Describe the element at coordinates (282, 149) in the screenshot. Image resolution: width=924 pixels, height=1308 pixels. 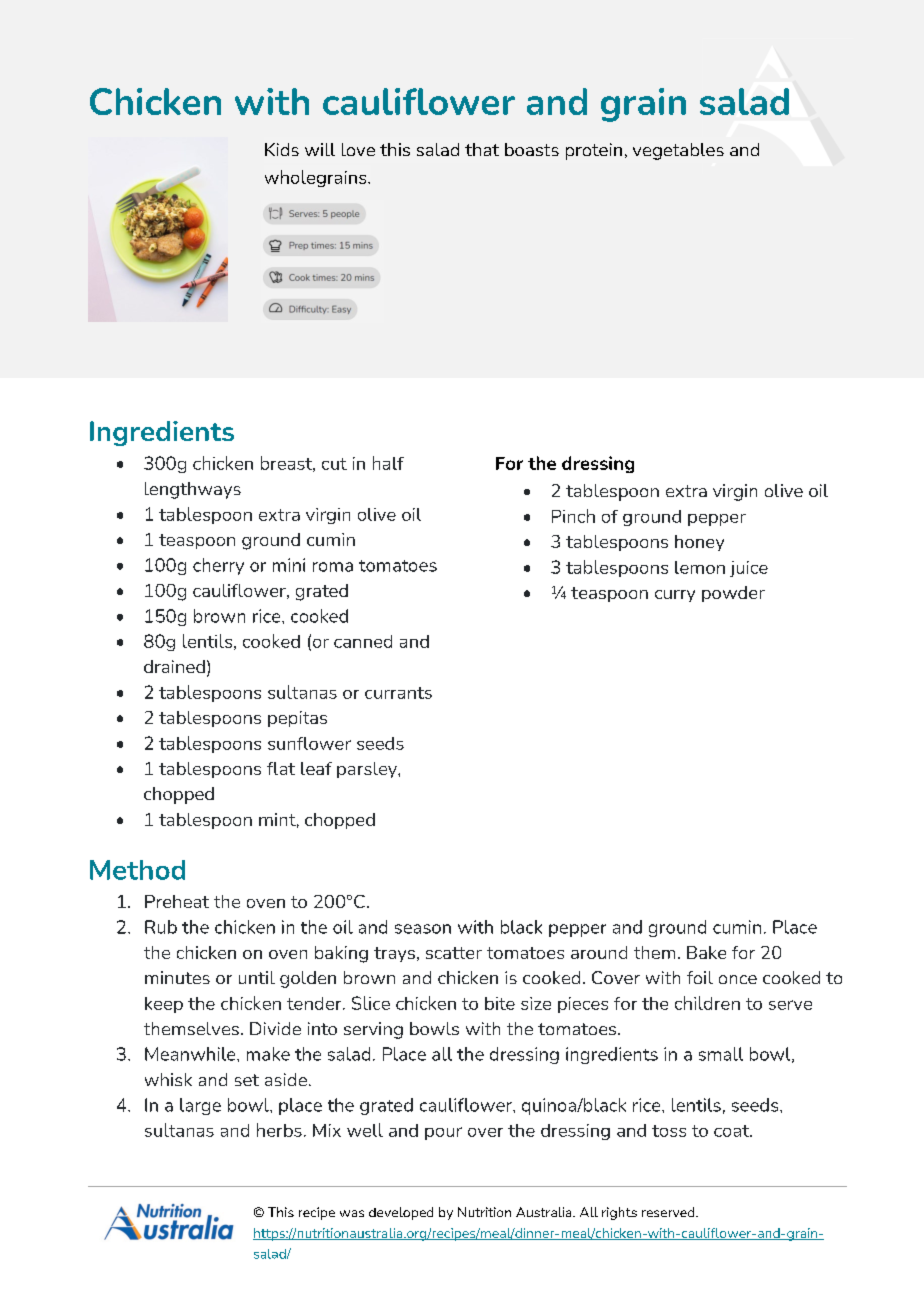
I see `Kids` at that location.
